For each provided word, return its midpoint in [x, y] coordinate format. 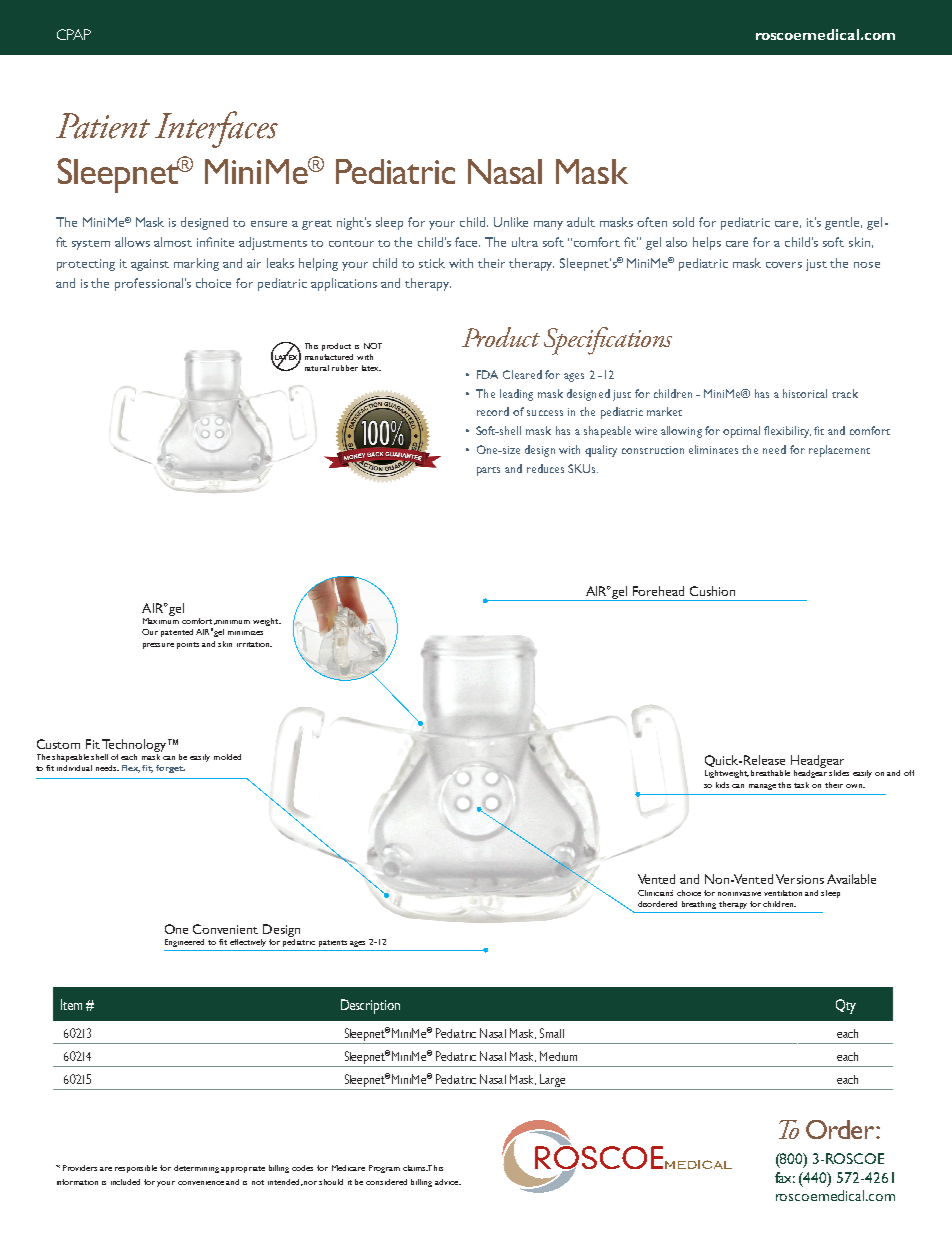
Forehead [658, 591]
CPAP [74, 34]
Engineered [184, 943]
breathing [699, 905]
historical [805, 393]
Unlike [511, 222]
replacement [839, 451]
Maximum [161, 619]
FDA [487, 374]
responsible [136, 1169]
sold [683, 222]
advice [448, 1182]
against [150, 265]
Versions [800, 879]
